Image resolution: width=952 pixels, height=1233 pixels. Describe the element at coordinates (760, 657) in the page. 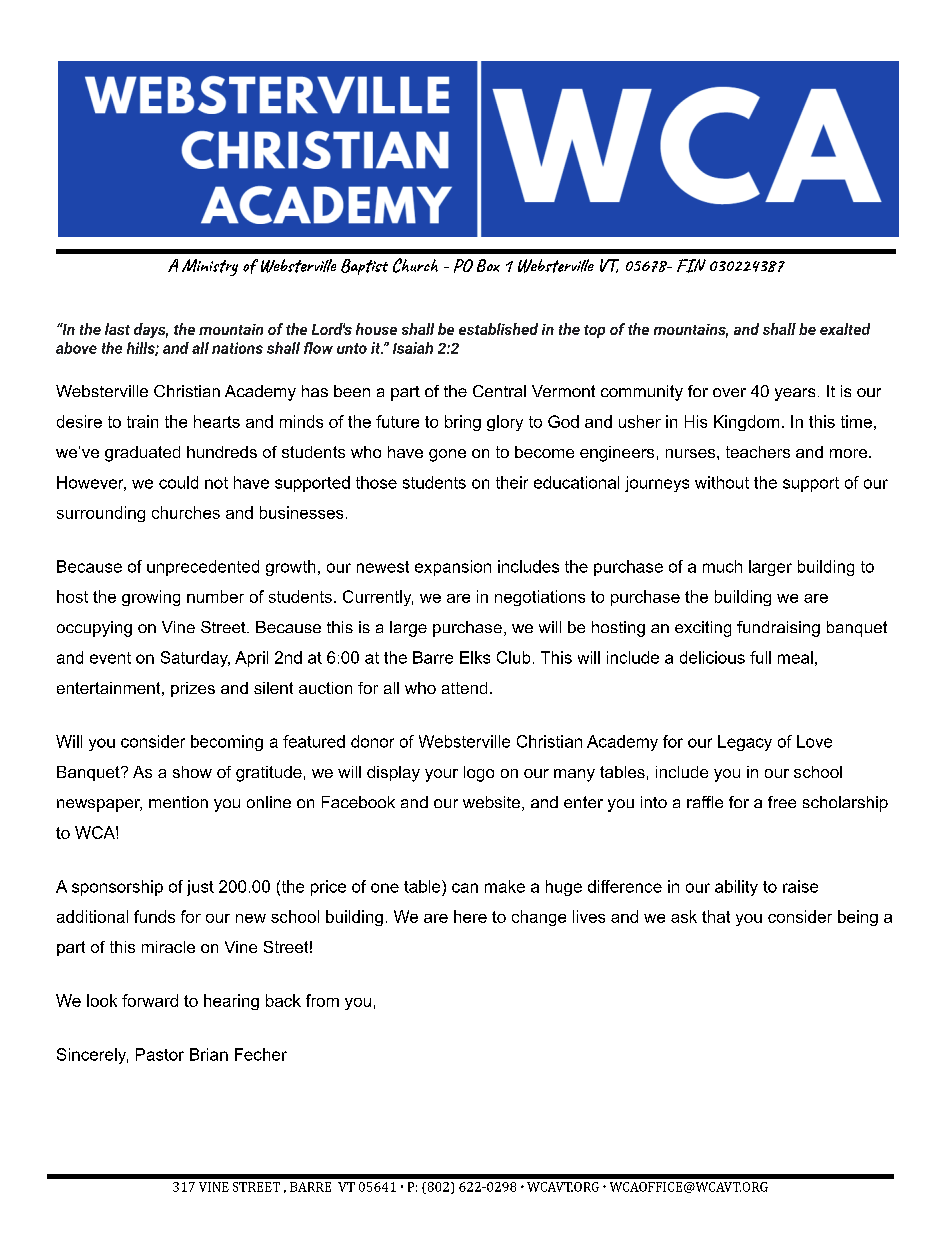

I see `full` at that location.
